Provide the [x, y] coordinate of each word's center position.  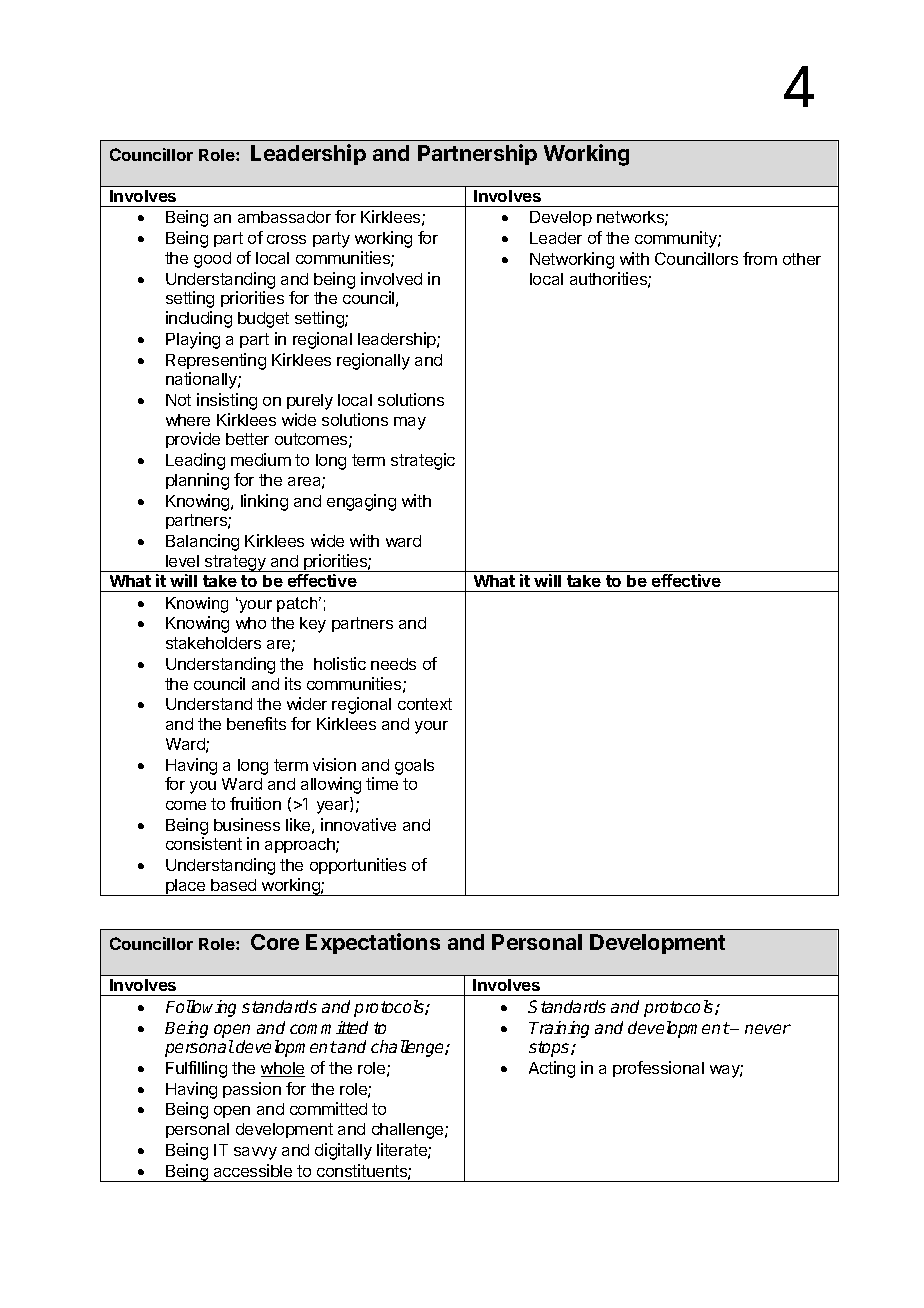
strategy [235, 563]
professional [658, 1069]
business [247, 824]
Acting [552, 1069]
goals [414, 767]
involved [391, 278]
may [410, 423]
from [760, 258]
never [768, 1029]
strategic [423, 461]
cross [286, 239]
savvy [255, 1153]
